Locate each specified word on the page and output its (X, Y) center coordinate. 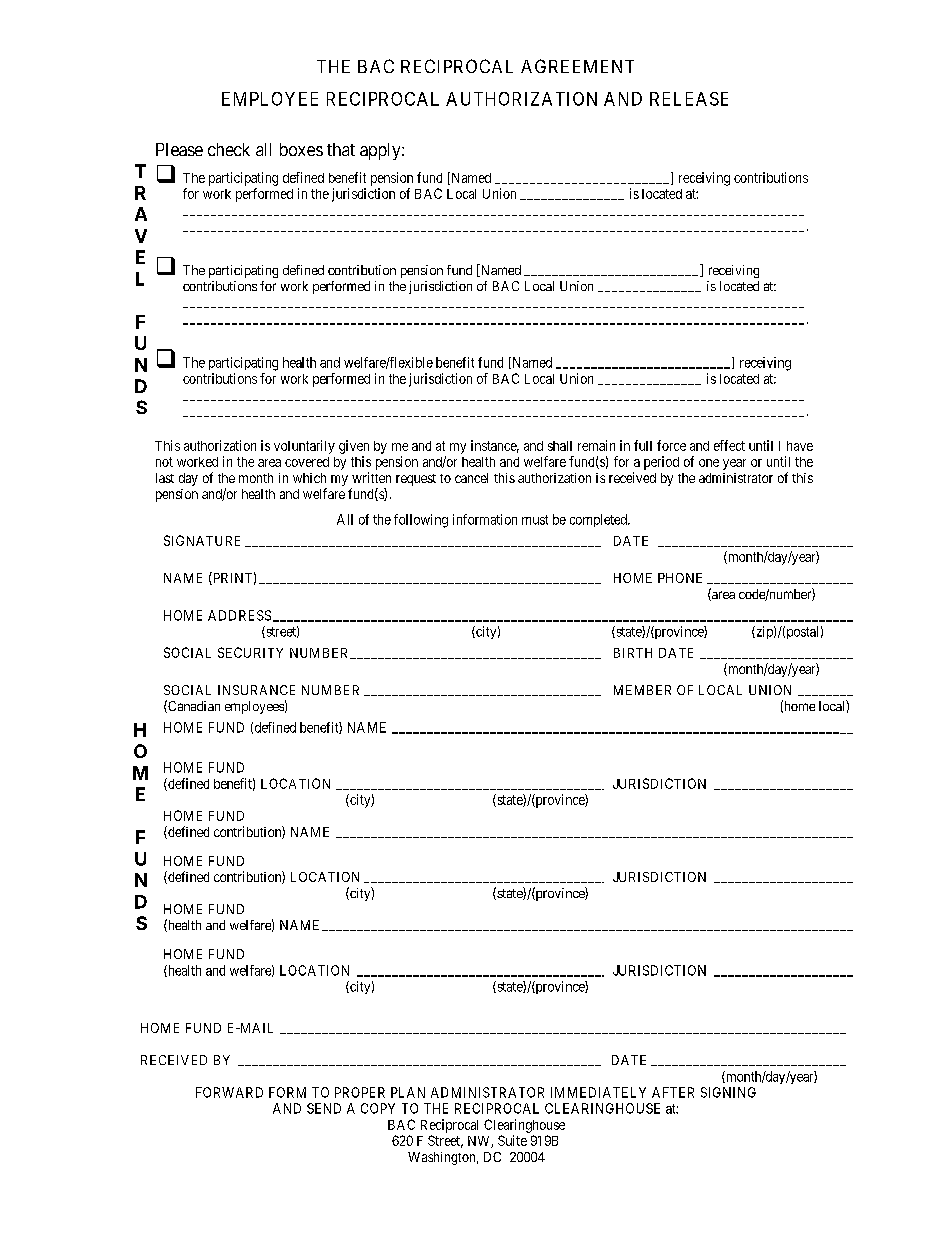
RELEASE (689, 99)
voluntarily (304, 447)
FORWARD (229, 1092)
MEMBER (642, 690)
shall (560, 446)
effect (729, 445)
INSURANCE (256, 690)
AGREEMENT (577, 66)
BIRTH (633, 653)
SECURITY (250, 652)
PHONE (680, 578)
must (535, 520)
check (229, 149)
